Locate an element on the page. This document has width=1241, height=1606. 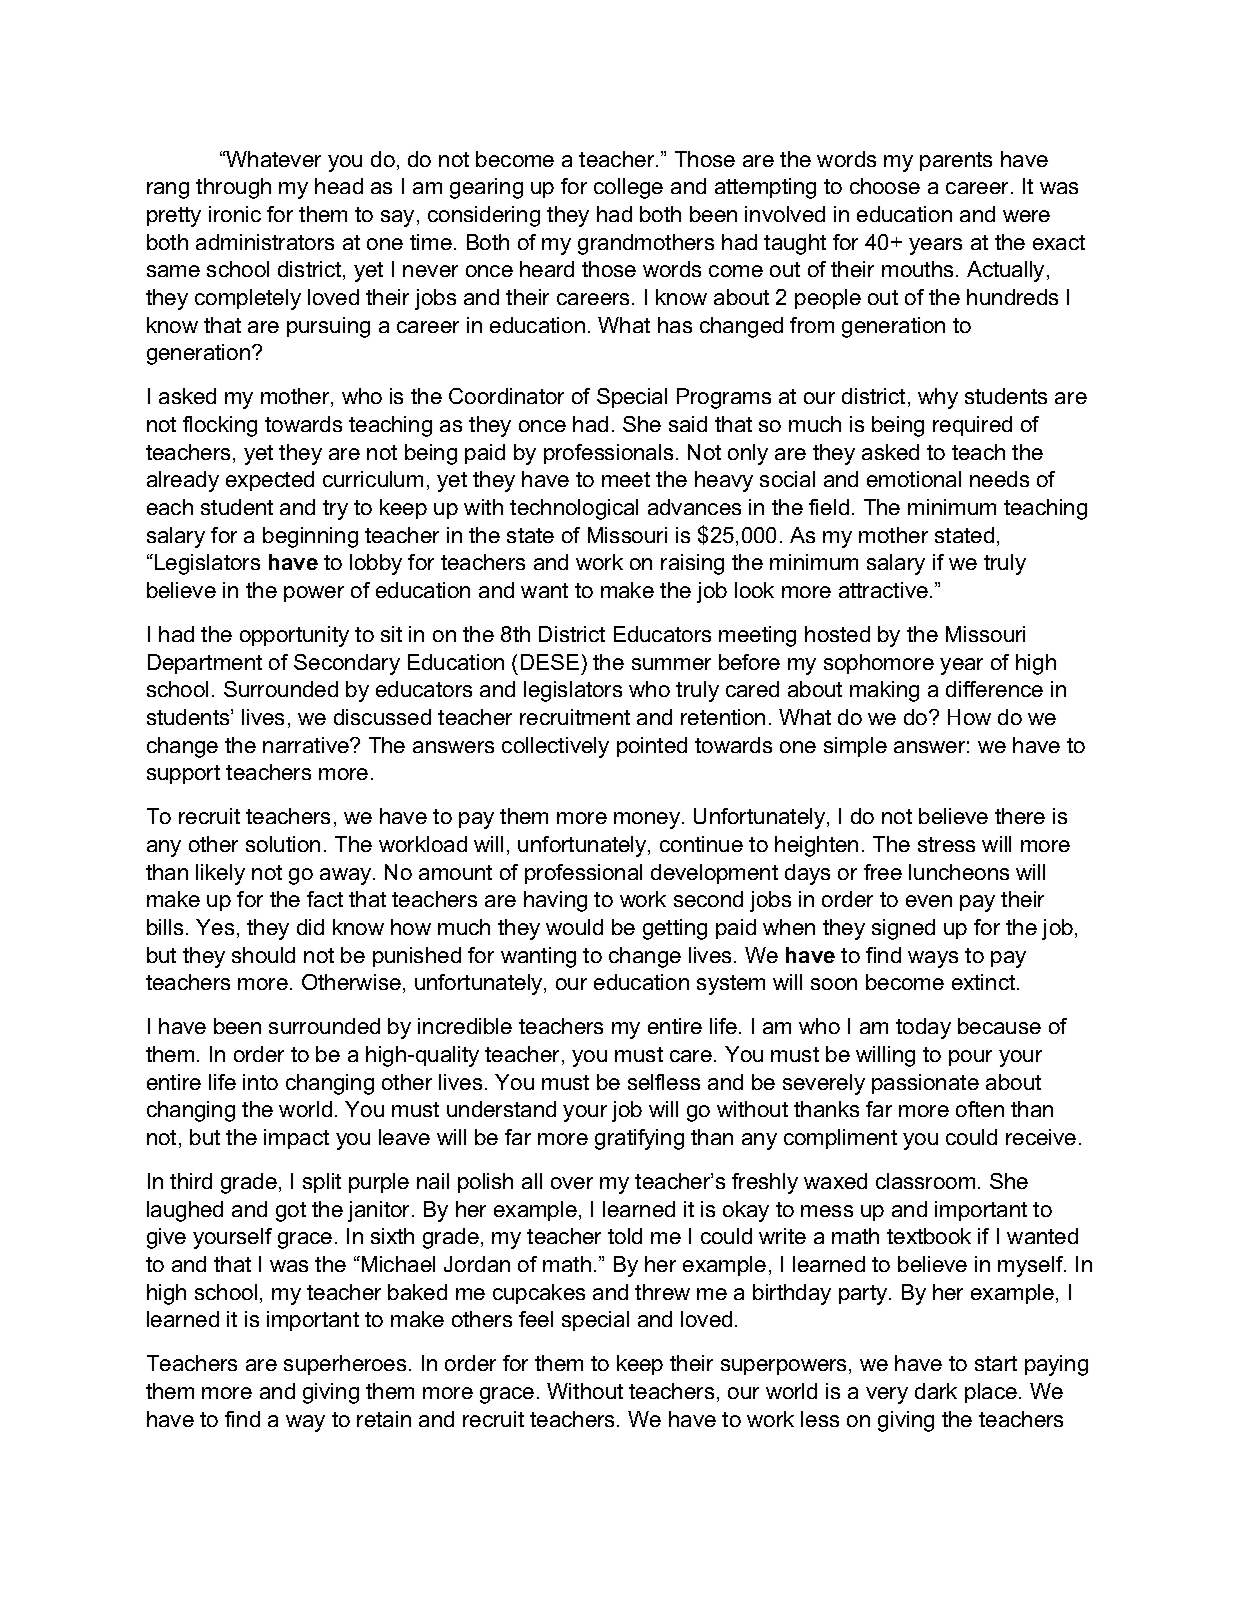
did is located at coordinates (310, 927).
